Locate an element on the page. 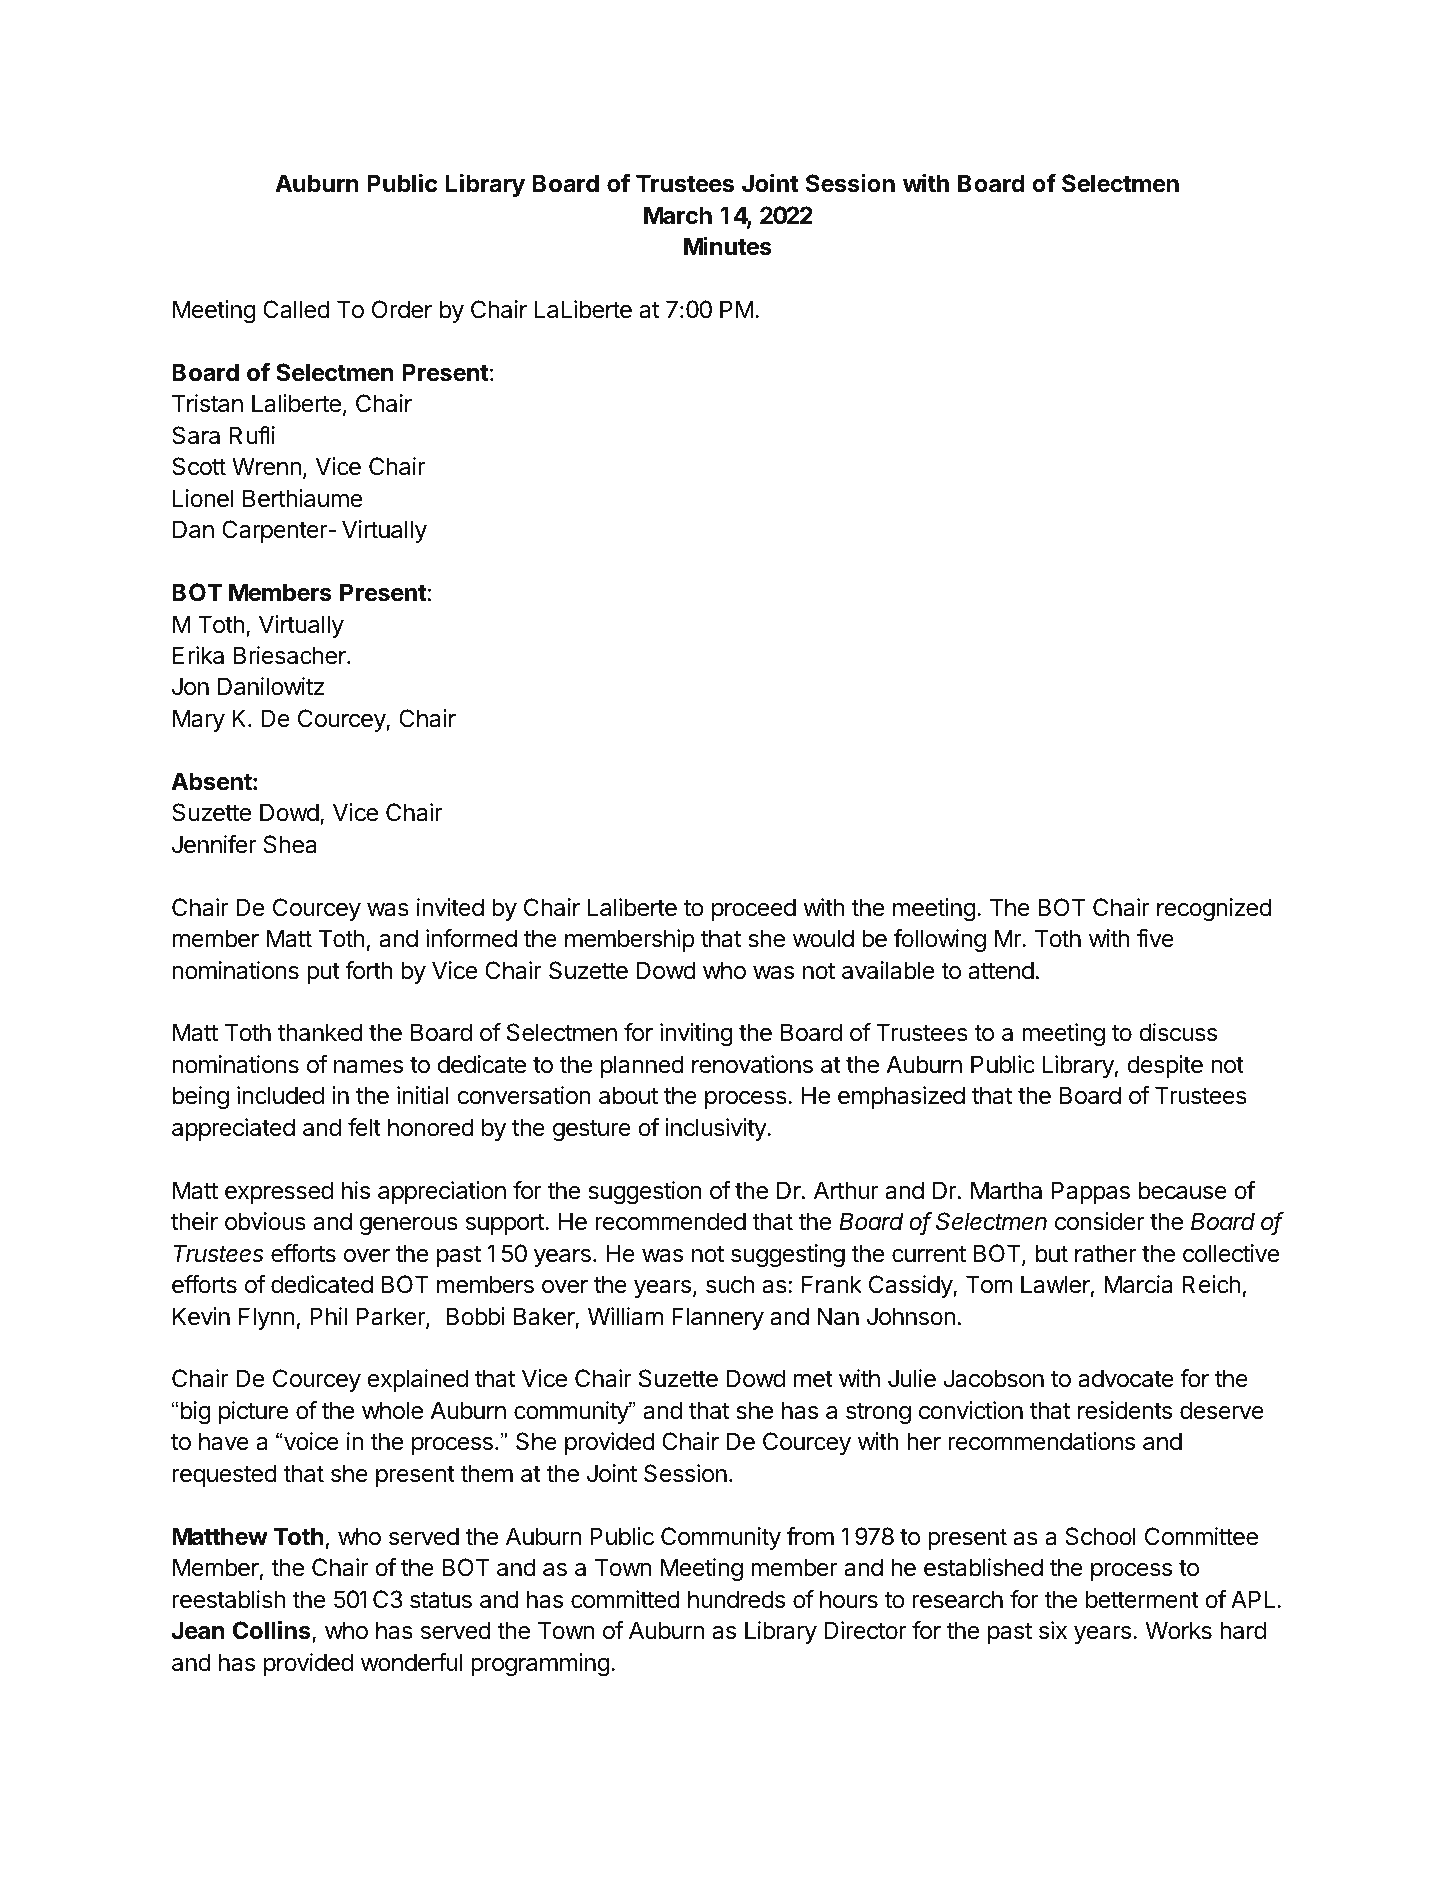 Image resolution: width=1455 pixels, height=1884 pixels. Called is located at coordinates (296, 309).
